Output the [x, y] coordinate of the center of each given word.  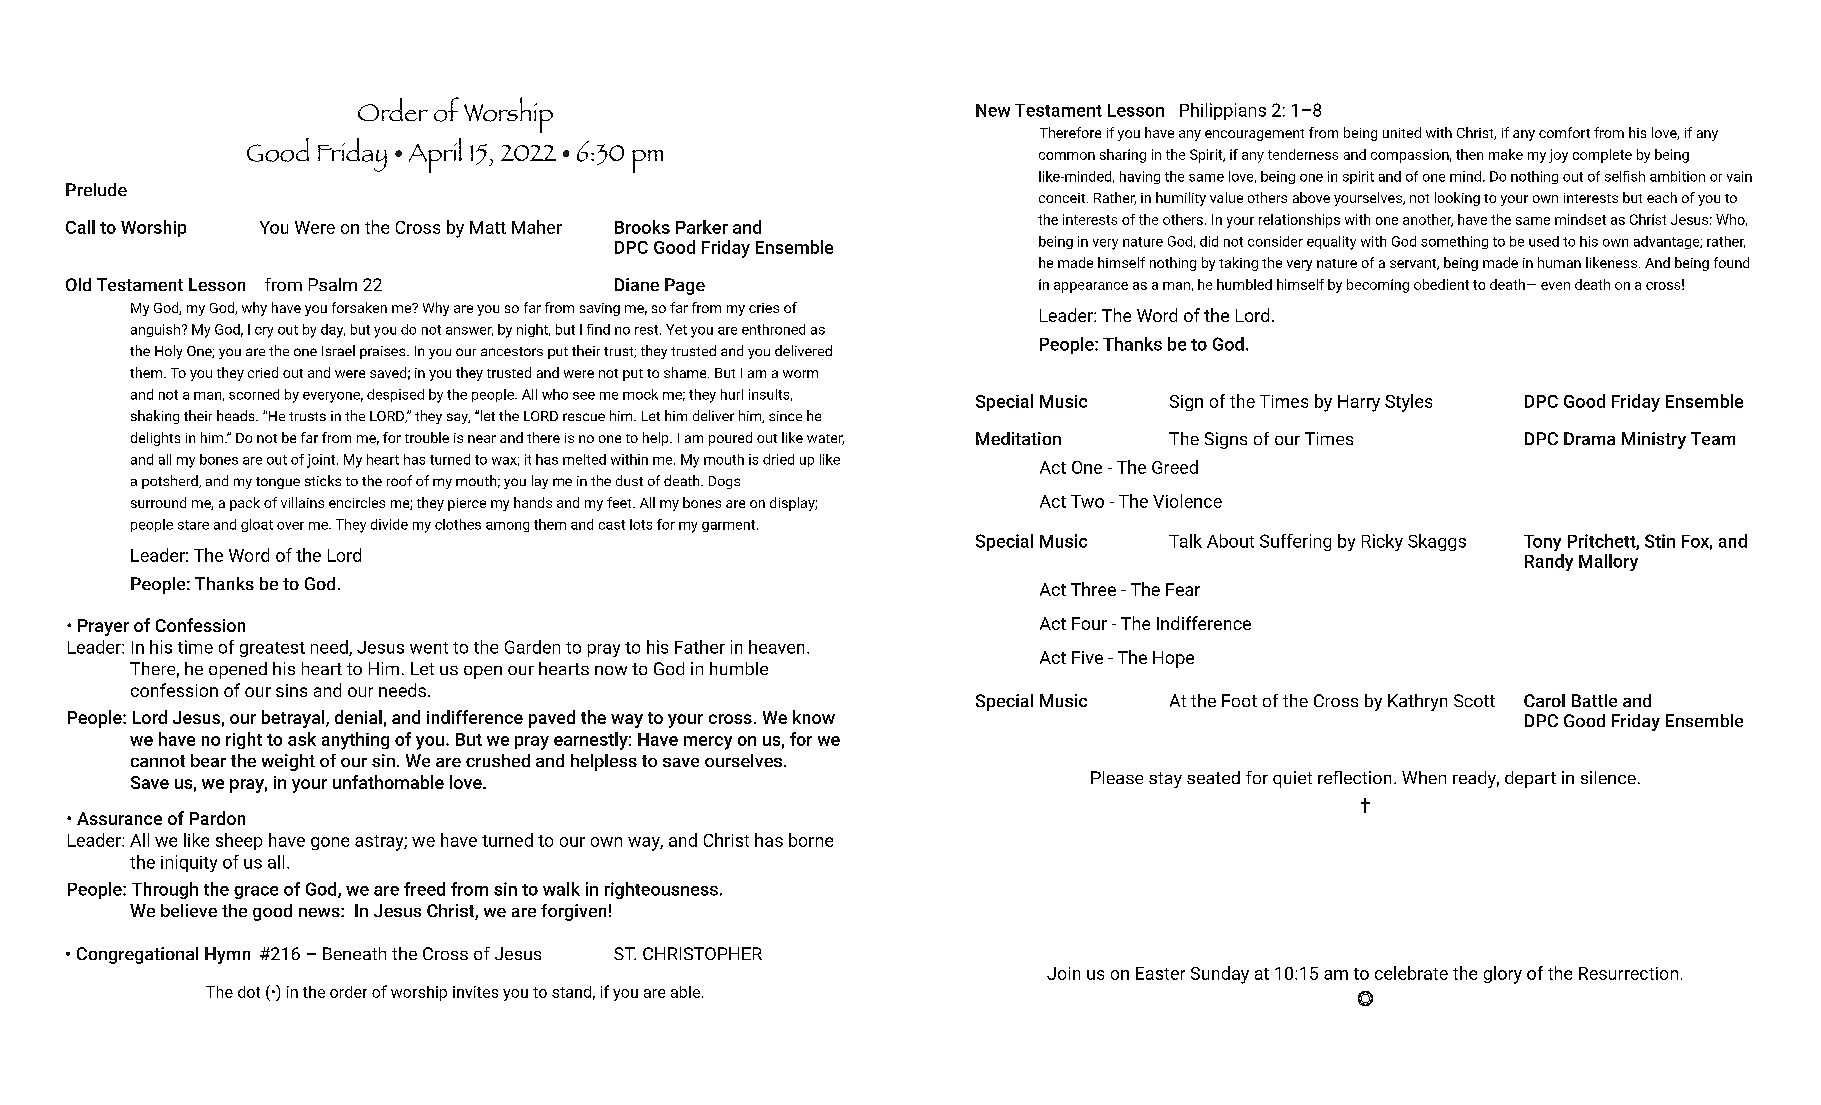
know [814, 717]
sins [291, 690]
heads [237, 415]
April [435, 155]
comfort [1564, 132]
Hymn [227, 955]
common [1067, 156]
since [785, 416]
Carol [1544, 700]
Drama [1589, 438]
